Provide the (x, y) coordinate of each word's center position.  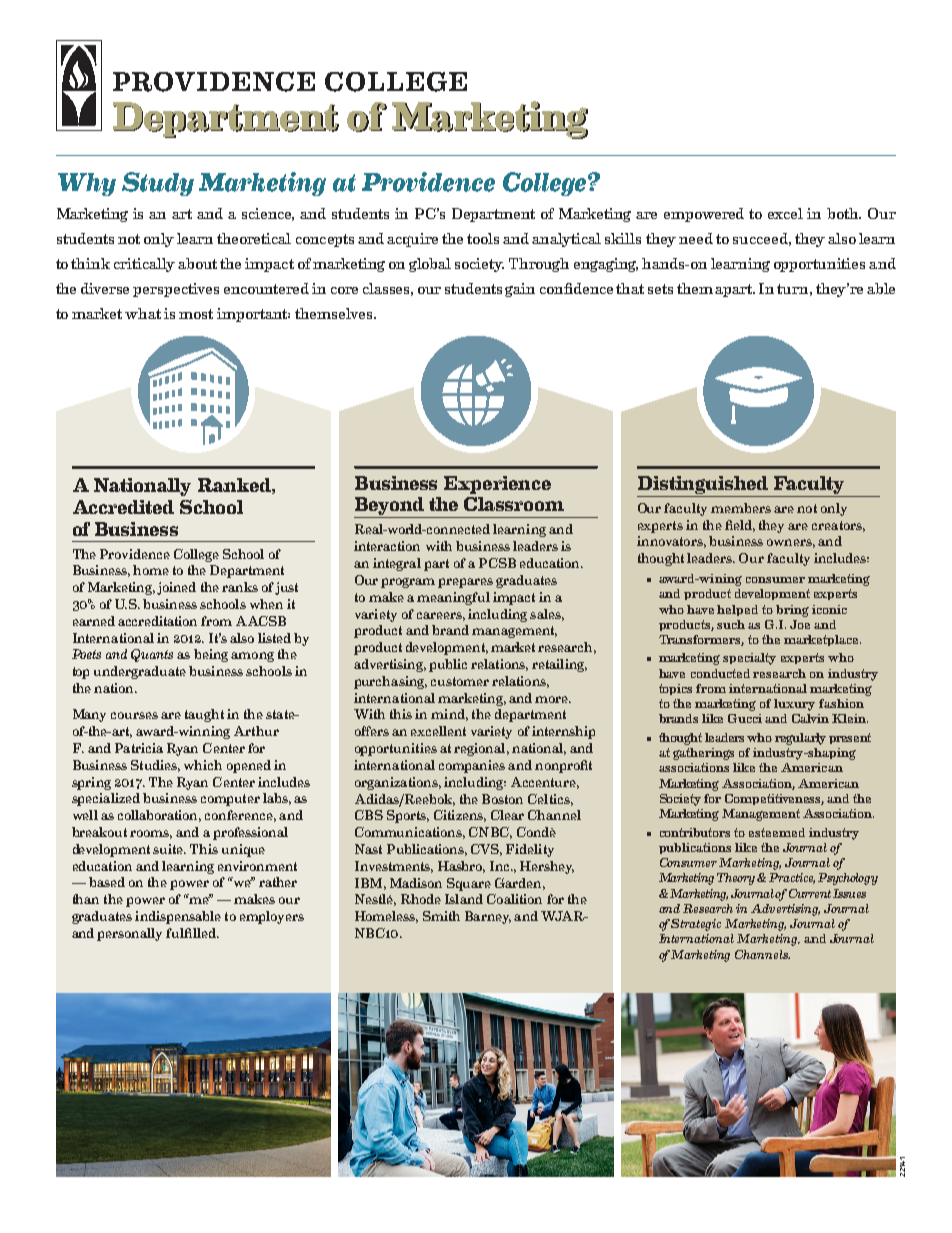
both (844, 213)
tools (483, 238)
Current (810, 893)
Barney (488, 917)
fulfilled (192, 933)
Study (158, 184)
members (741, 508)
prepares (465, 583)
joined (176, 588)
